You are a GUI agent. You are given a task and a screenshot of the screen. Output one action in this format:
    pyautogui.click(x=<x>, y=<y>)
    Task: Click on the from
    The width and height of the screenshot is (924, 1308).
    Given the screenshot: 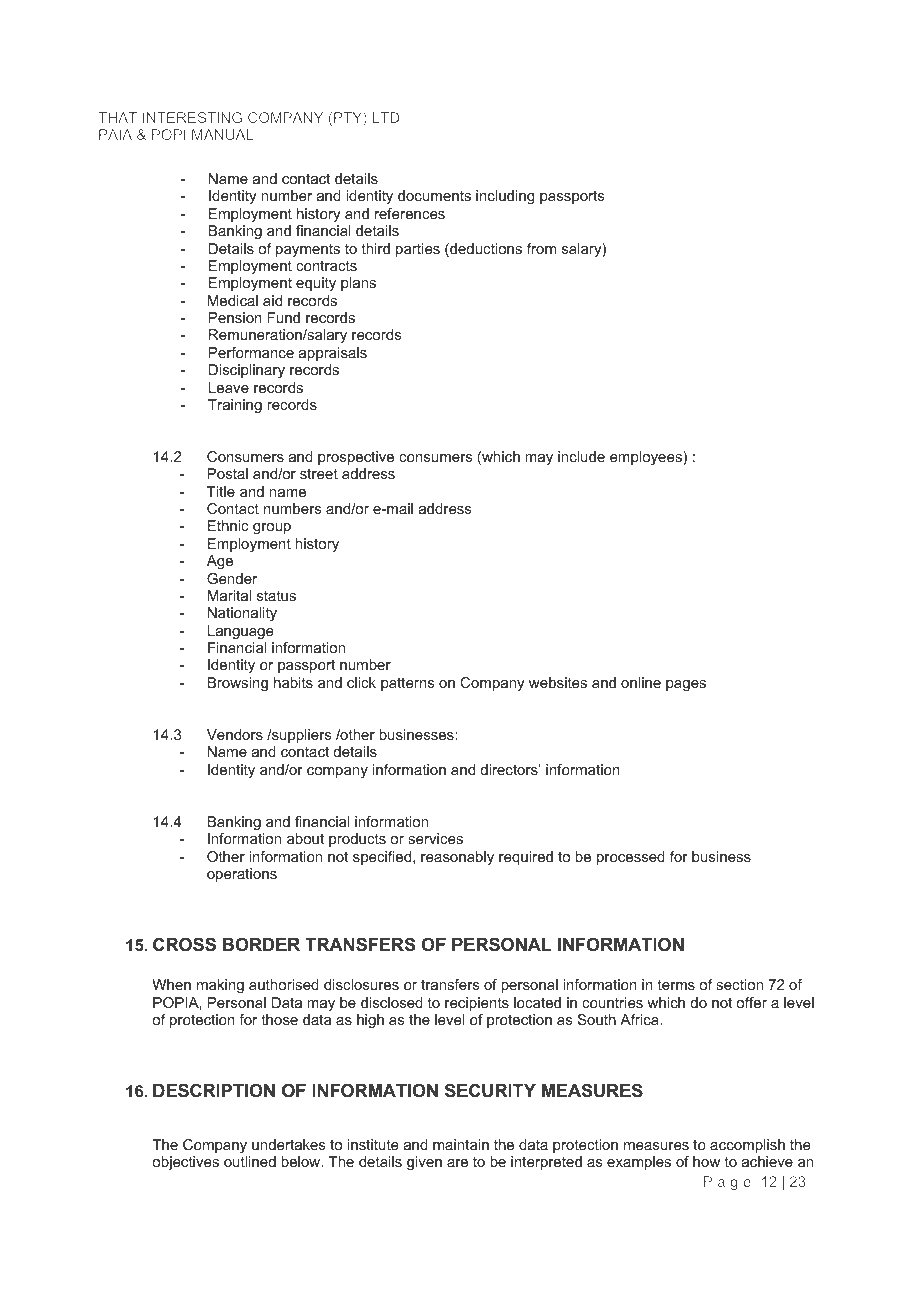 What is the action you would take?
    pyautogui.click(x=541, y=248)
